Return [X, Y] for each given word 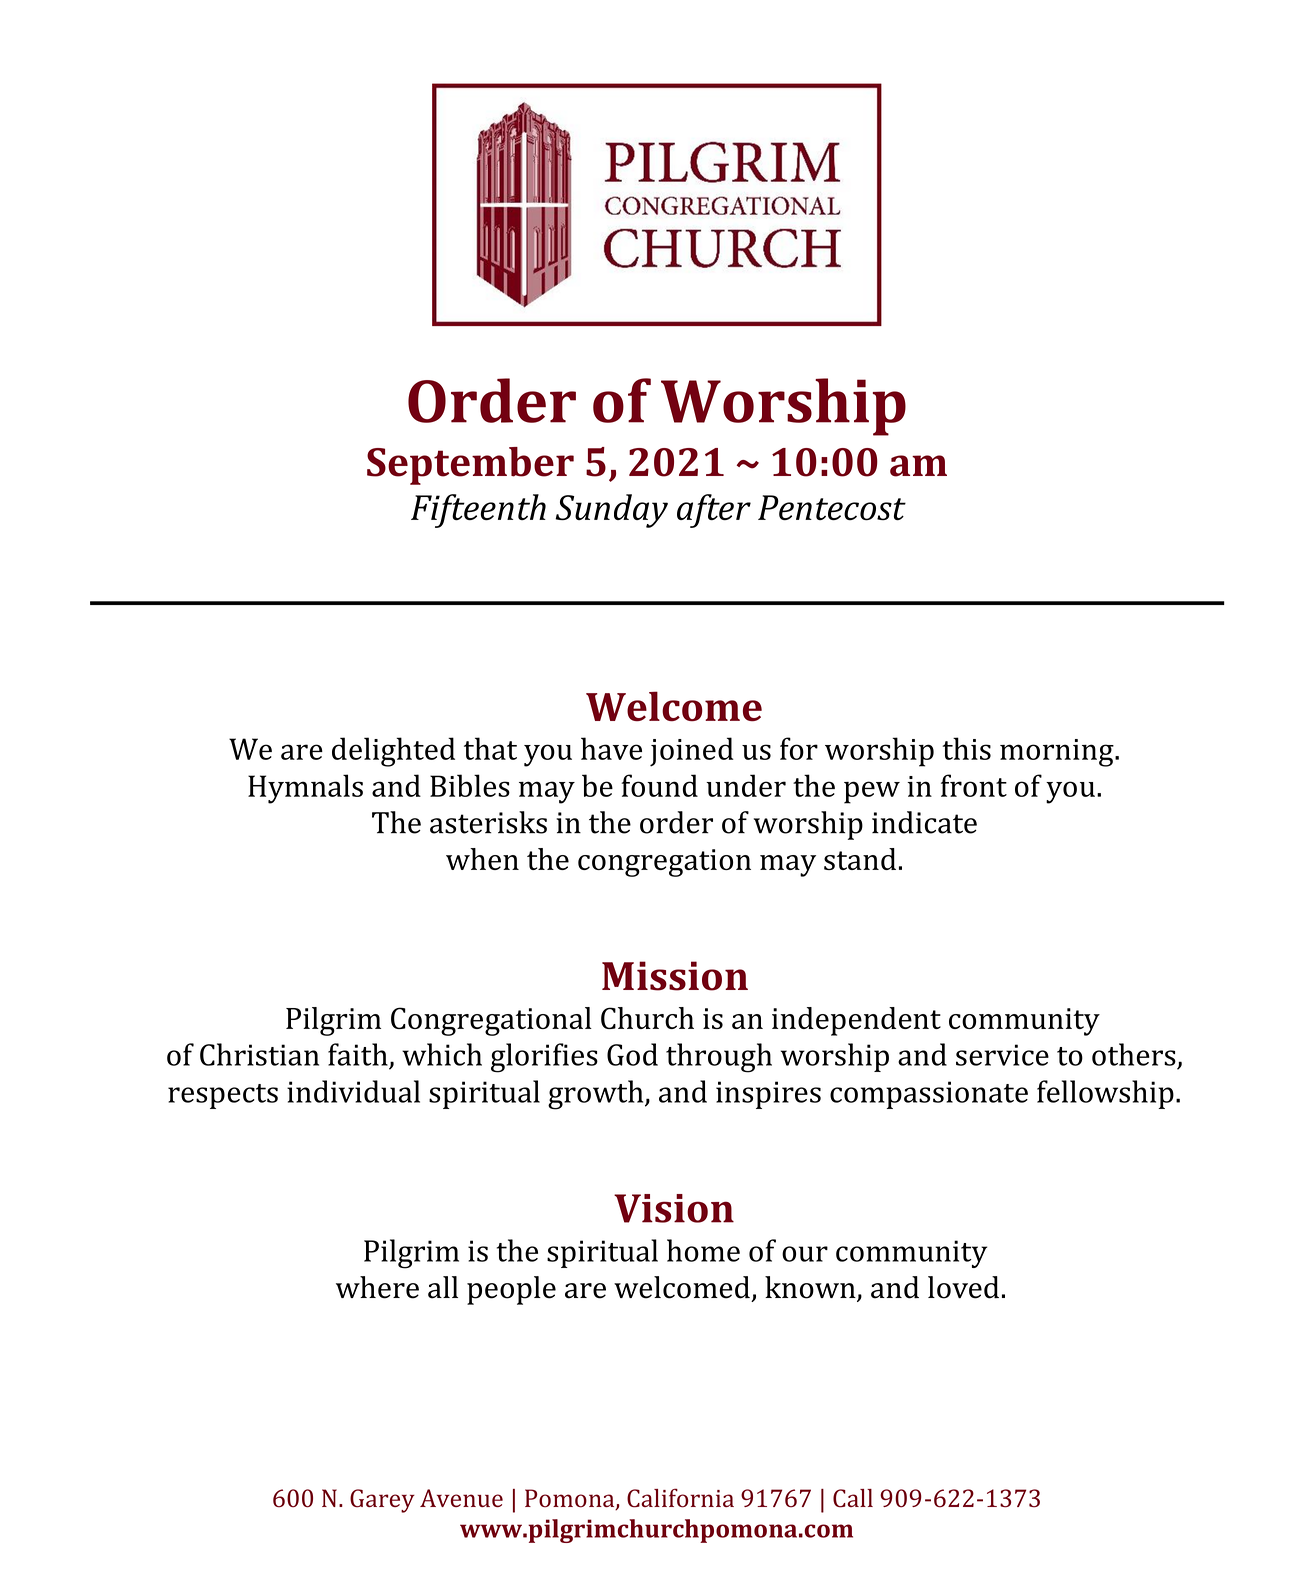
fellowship [1105, 1094]
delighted [393, 752]
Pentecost [832, 508]
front [974, 785]
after [714, 511]
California [680, 1498]
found [660, 785]
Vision [674, 1208]
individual [353, 1091]
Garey [382, 1501]
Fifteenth [478, 511]
